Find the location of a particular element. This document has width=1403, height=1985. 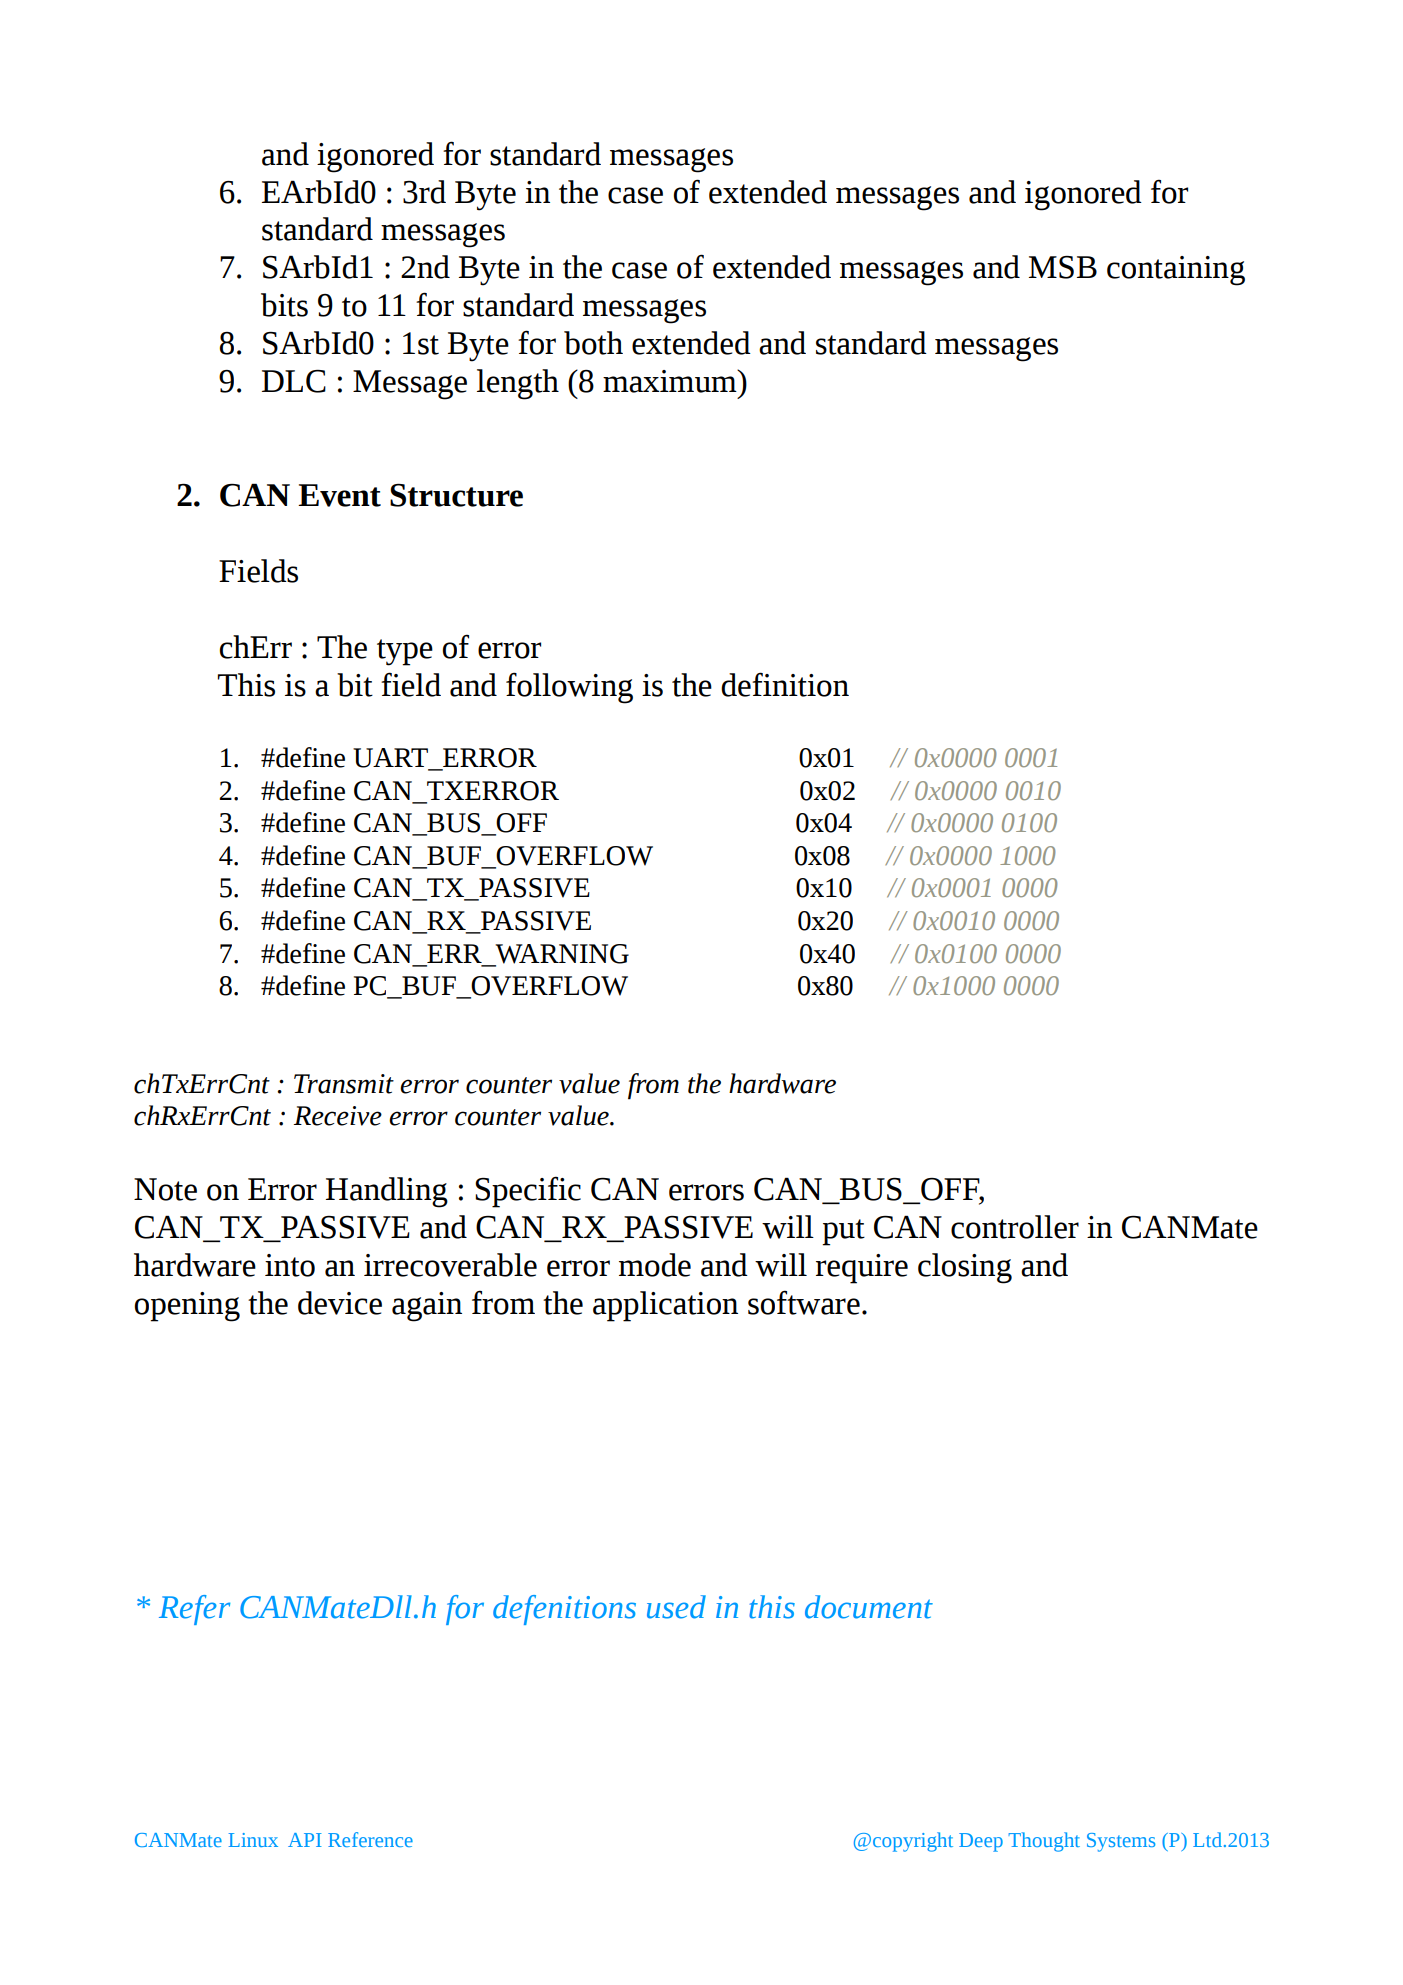

application is located at coordinates (665, 1306).
